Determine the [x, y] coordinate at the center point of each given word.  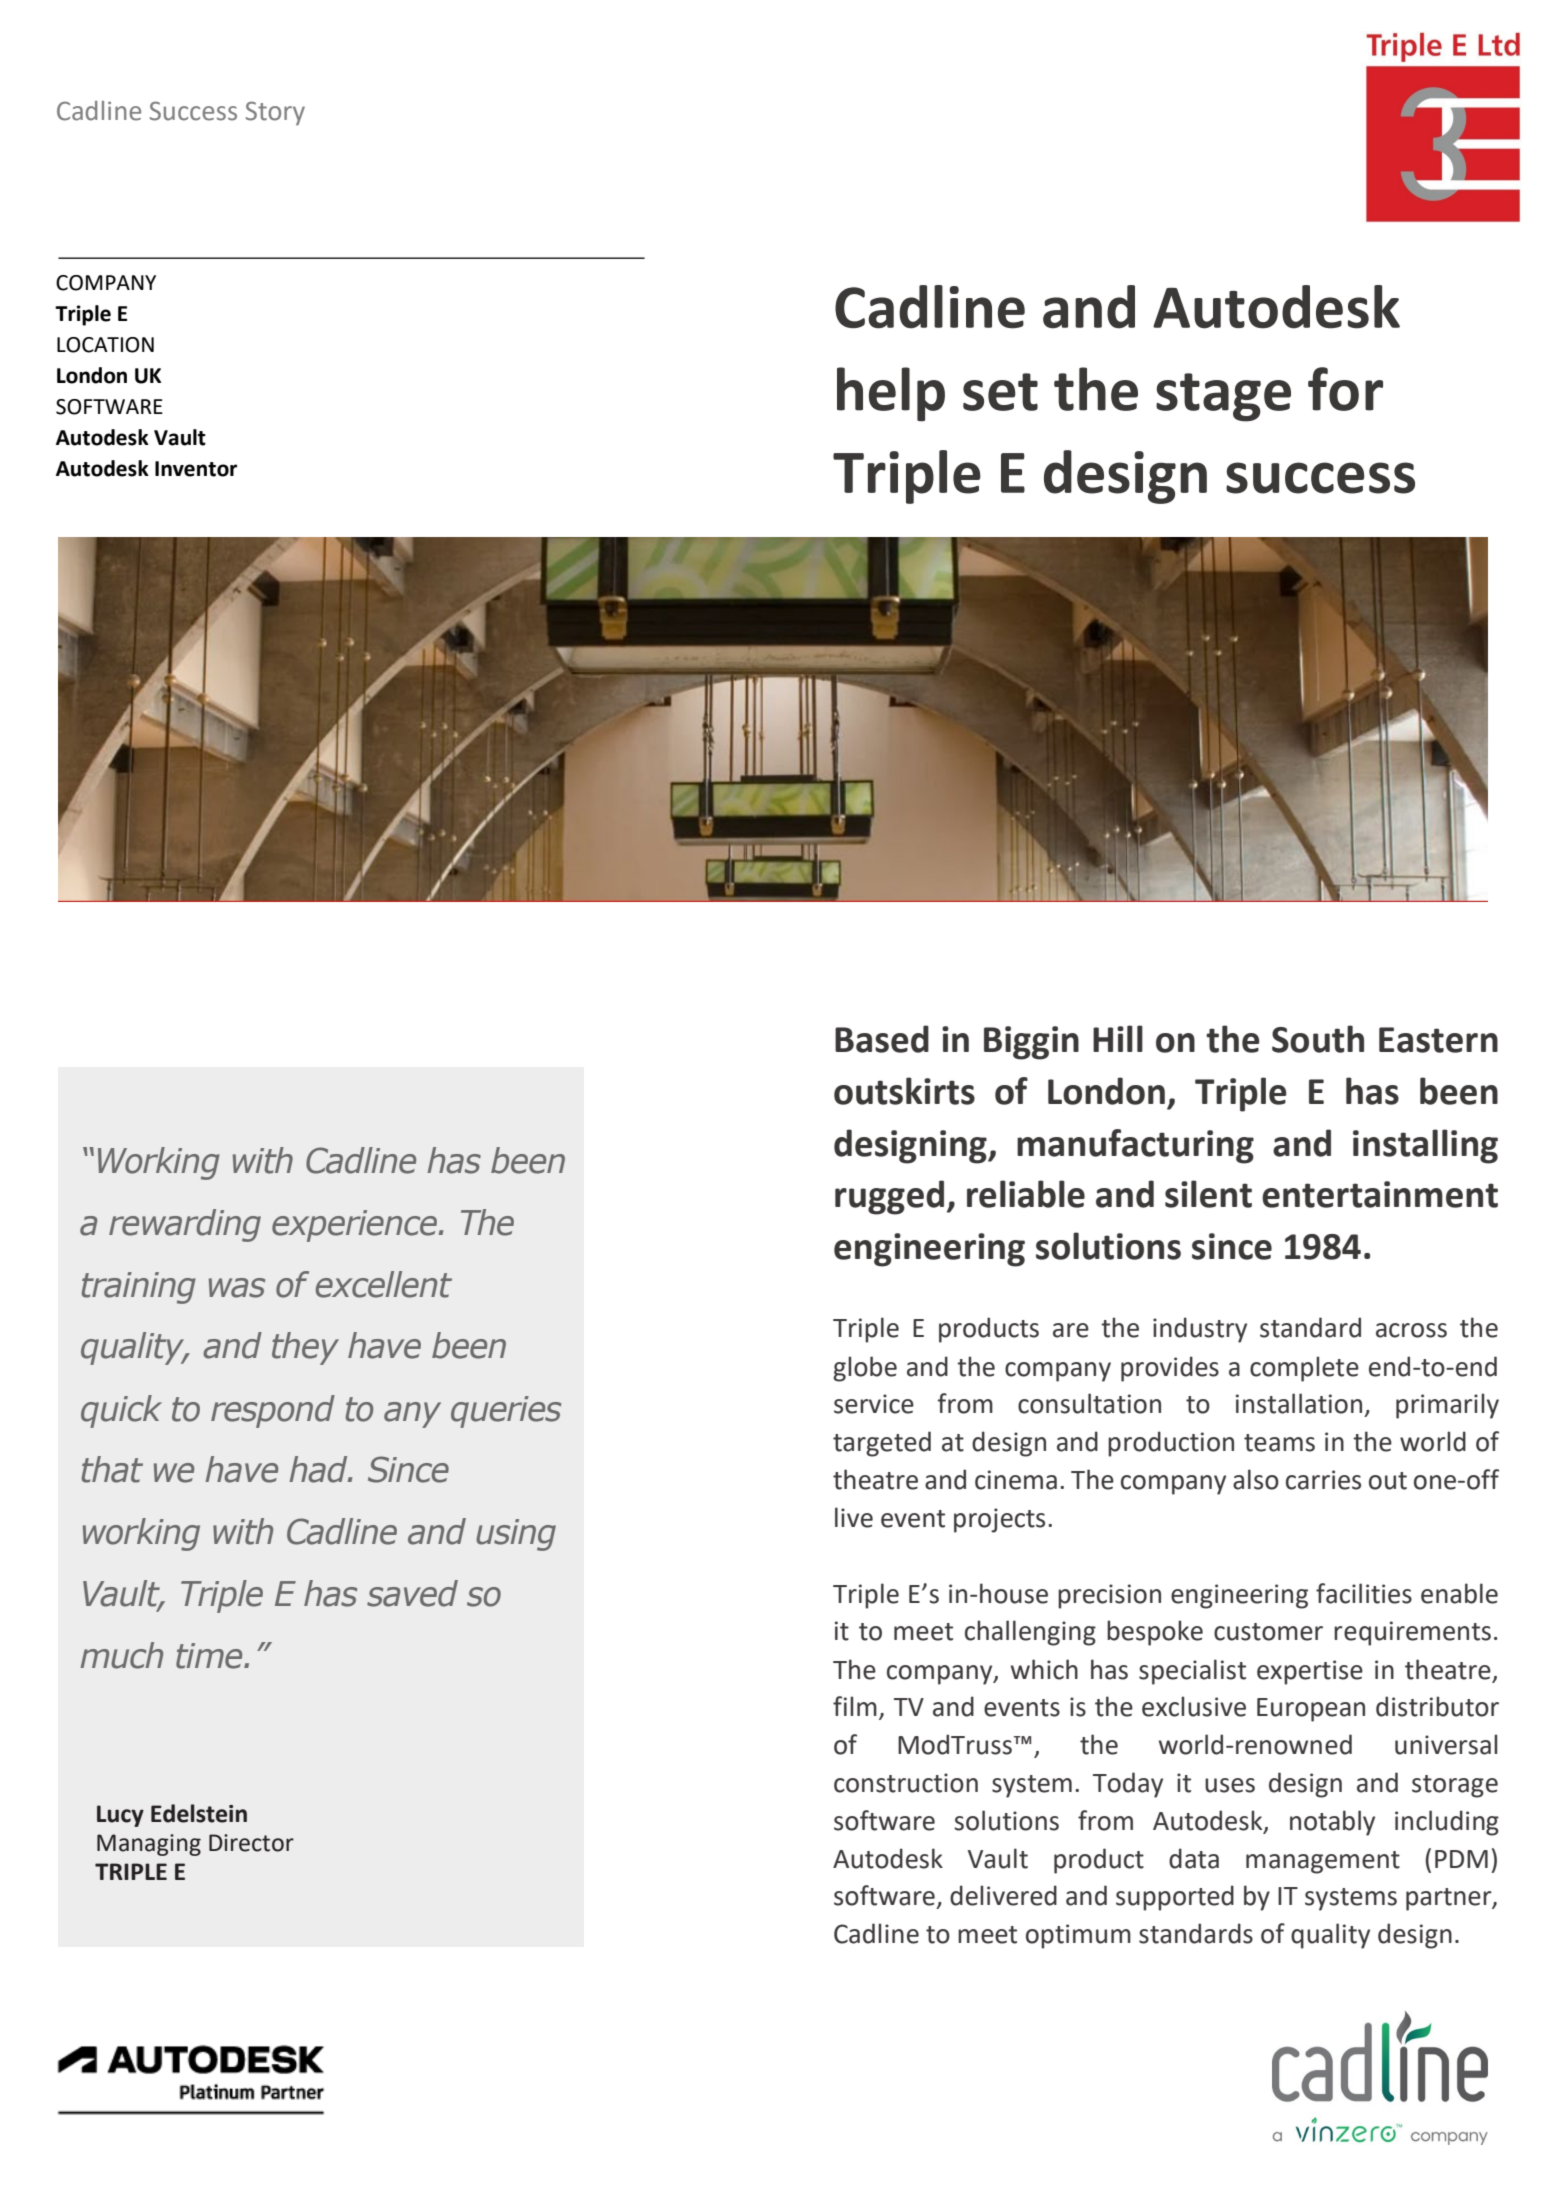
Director [251, 1843]
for [1345, 389]
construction [906, 1783]
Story [275, 113]
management [1323, 1862]
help [891, 394]
